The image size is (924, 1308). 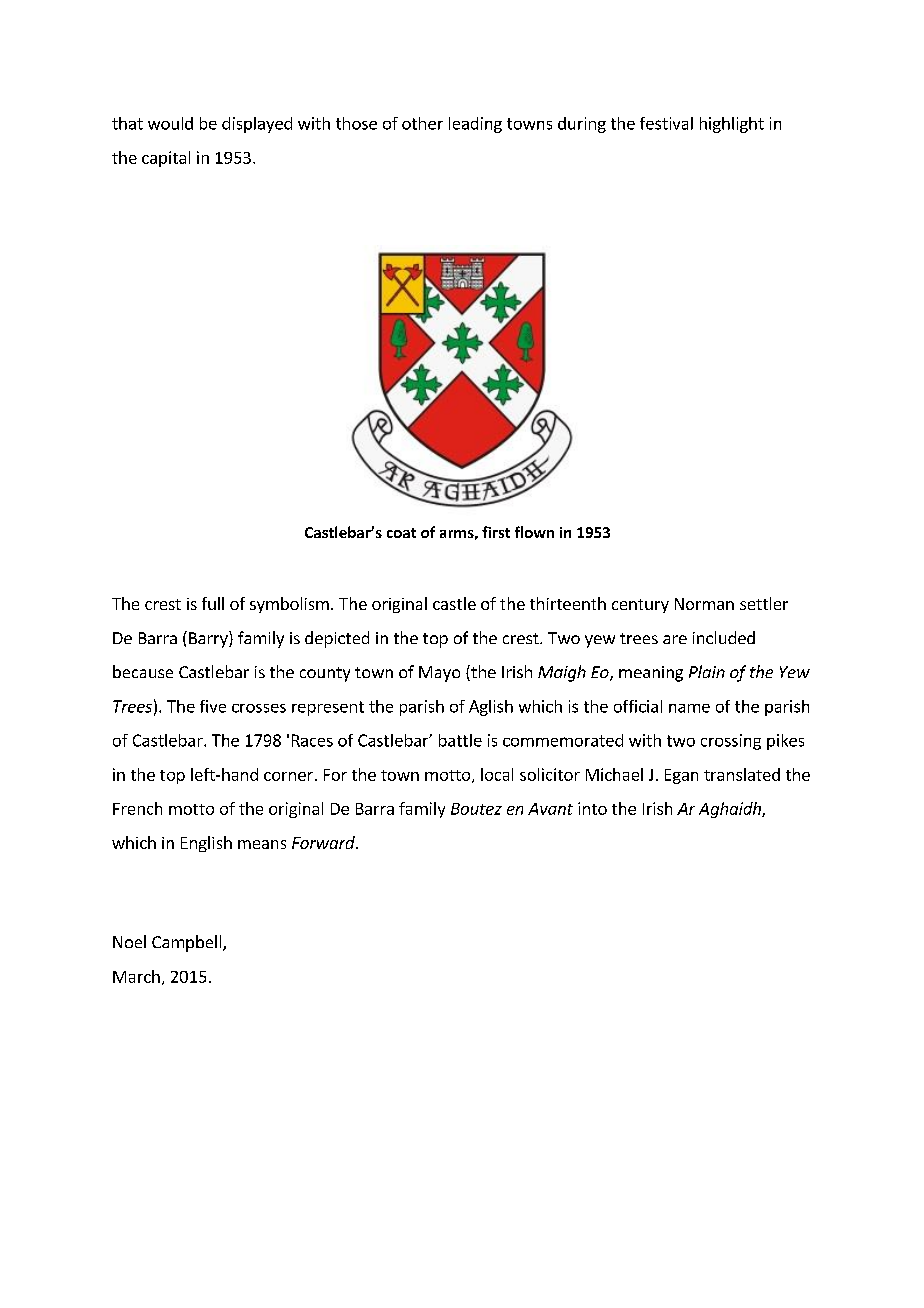 What do you see at coordinates (732, 125) in the screenshot?
I see `highlight` at bounding box center [732, 125].
